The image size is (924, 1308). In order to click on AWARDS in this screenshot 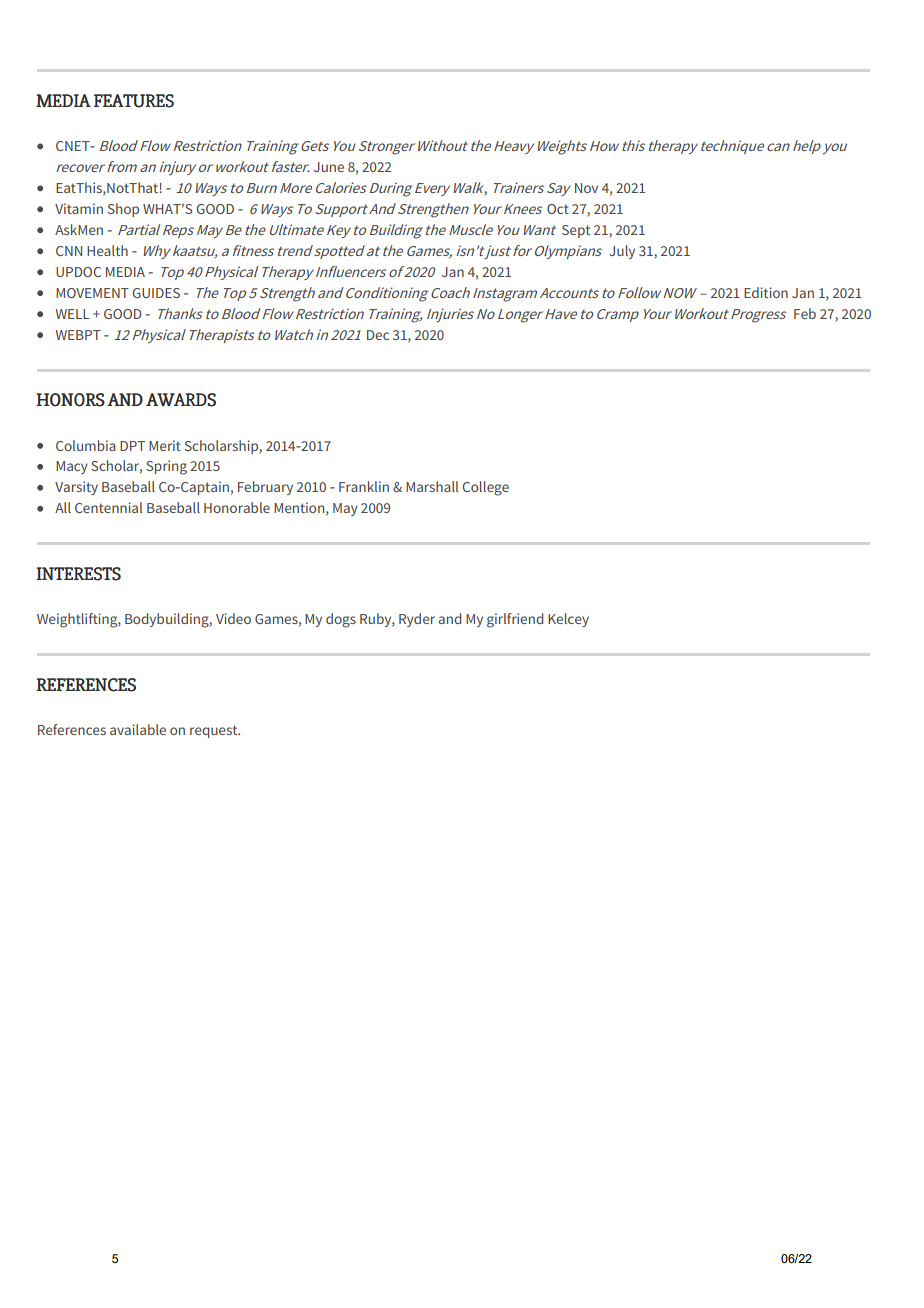, I will do `click(181, 400)`.
